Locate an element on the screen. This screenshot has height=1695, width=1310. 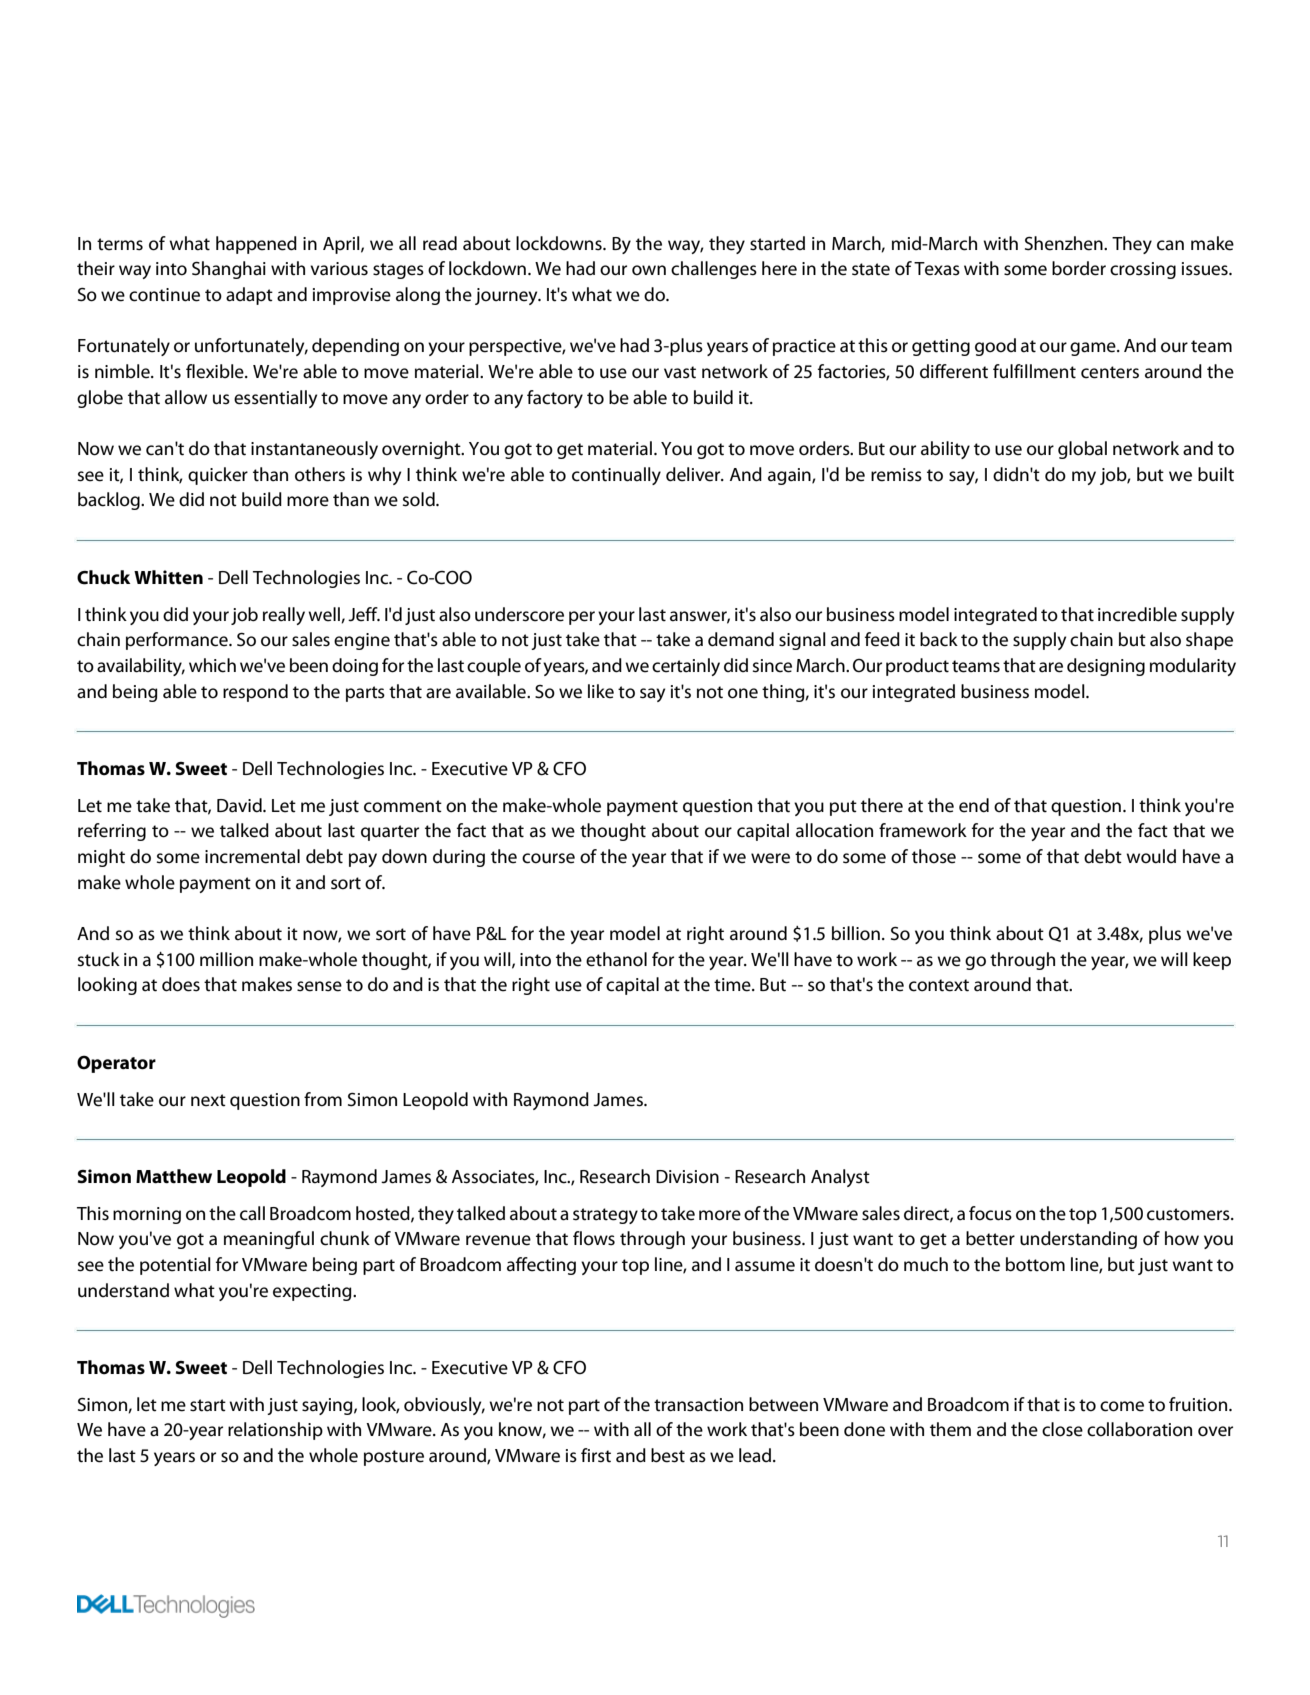
designing is located at coordinates (1106, 667).
